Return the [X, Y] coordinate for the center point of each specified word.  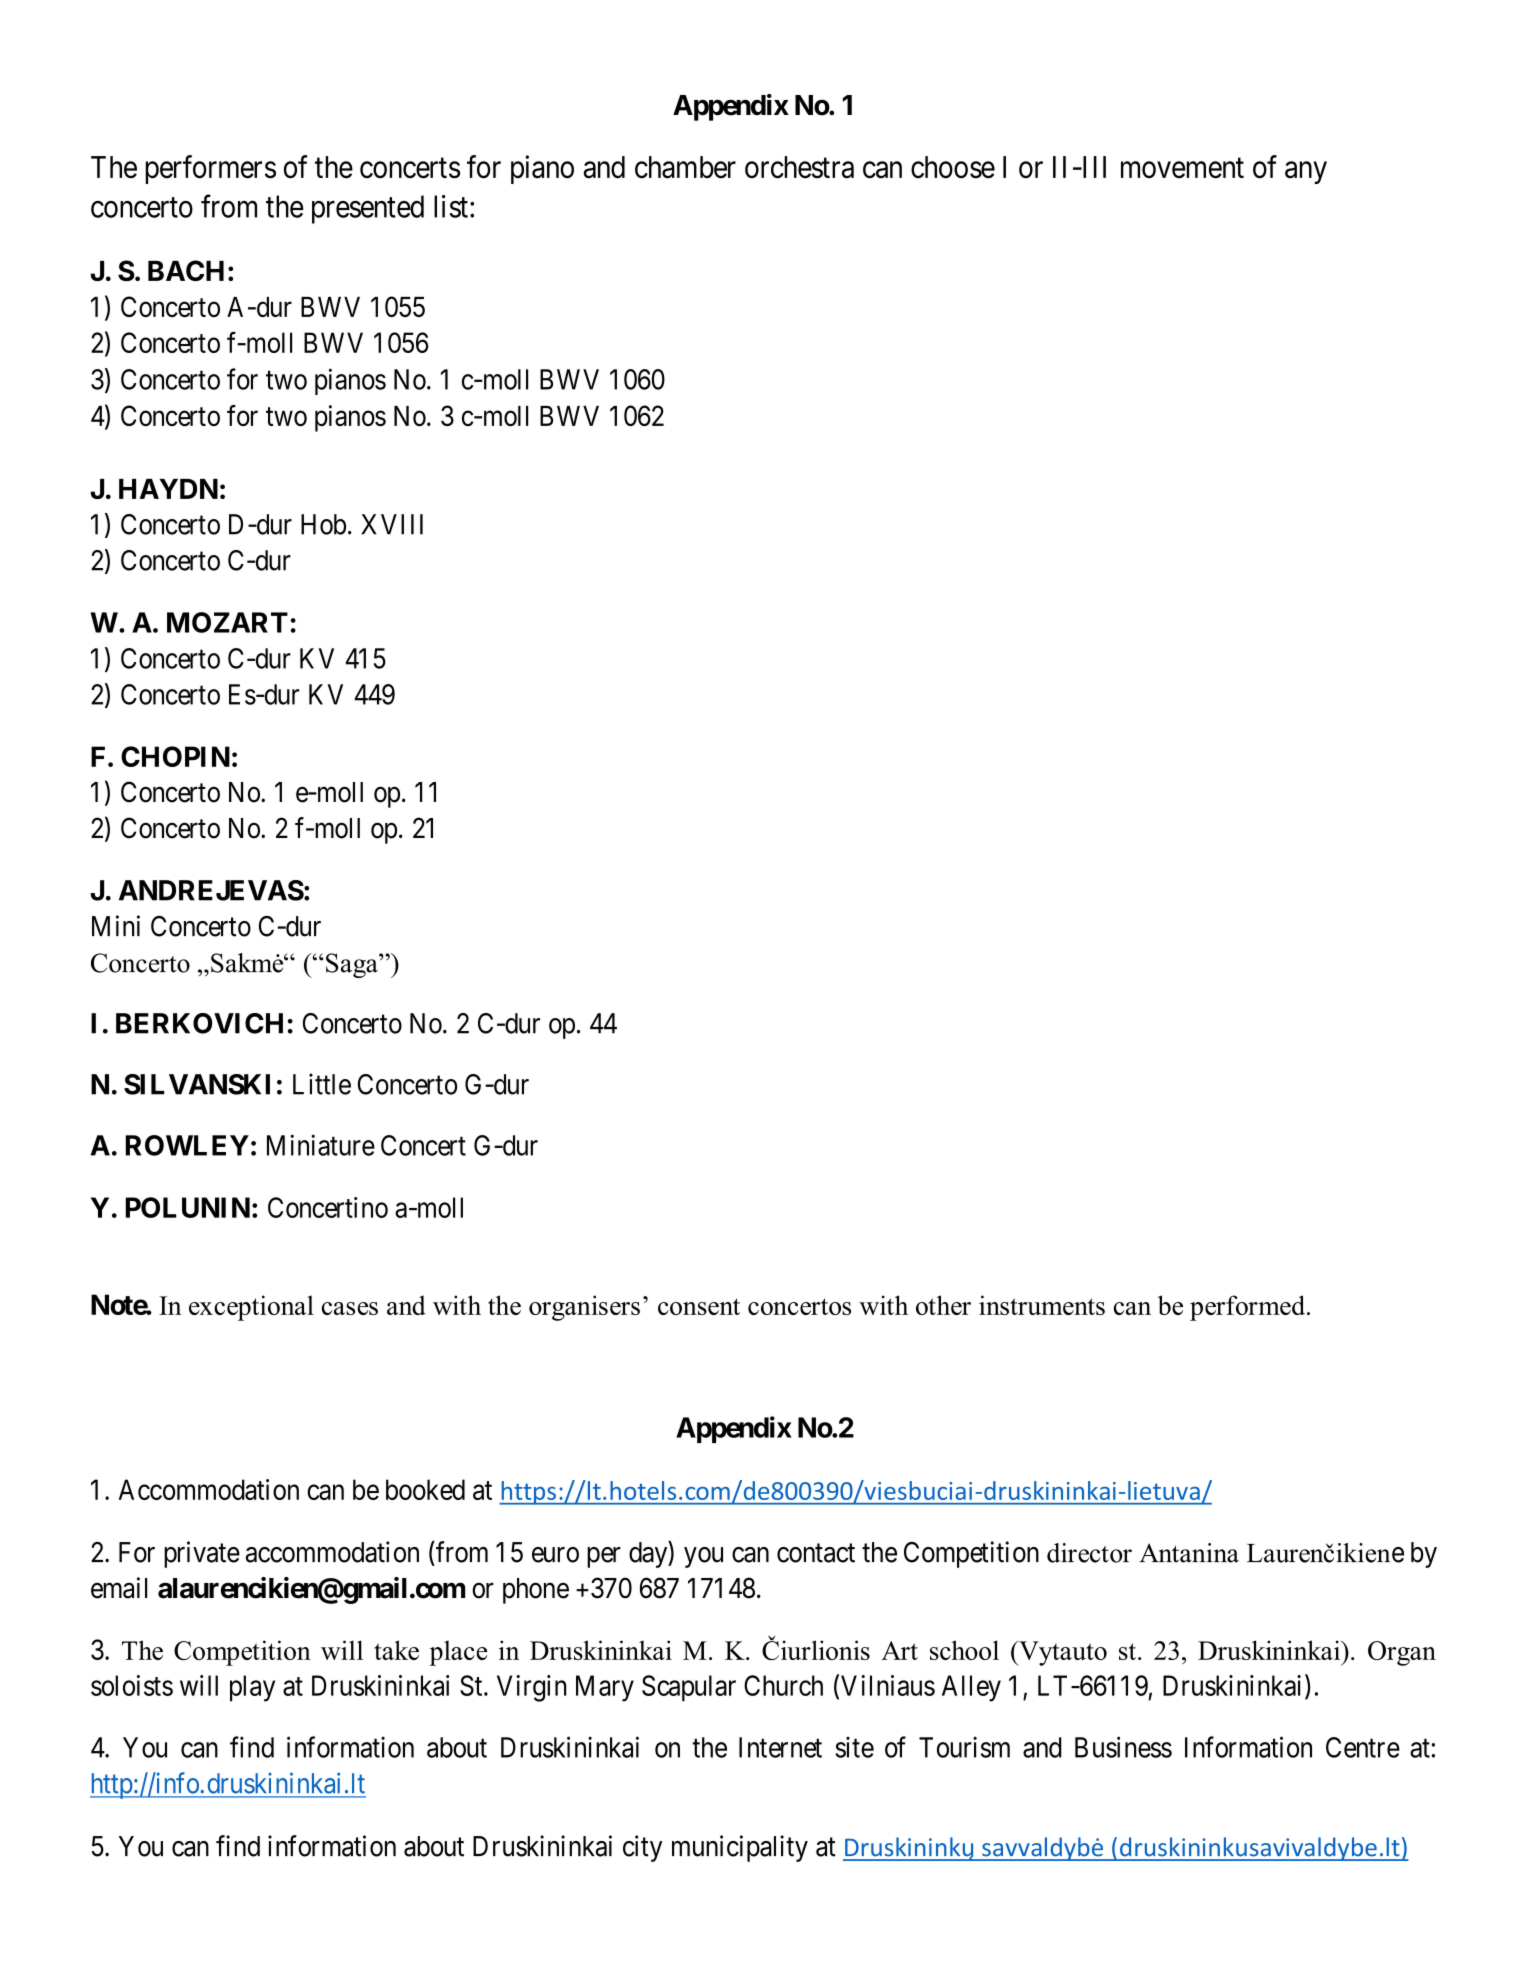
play [252, 1688]
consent [699, 1306]
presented [368, 209]
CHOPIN [175, 756]
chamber [685, 167]
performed [1249, 1308]
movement [1182, 168]
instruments [1042, 1305]
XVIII [392, 524]
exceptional [251, 1308]
